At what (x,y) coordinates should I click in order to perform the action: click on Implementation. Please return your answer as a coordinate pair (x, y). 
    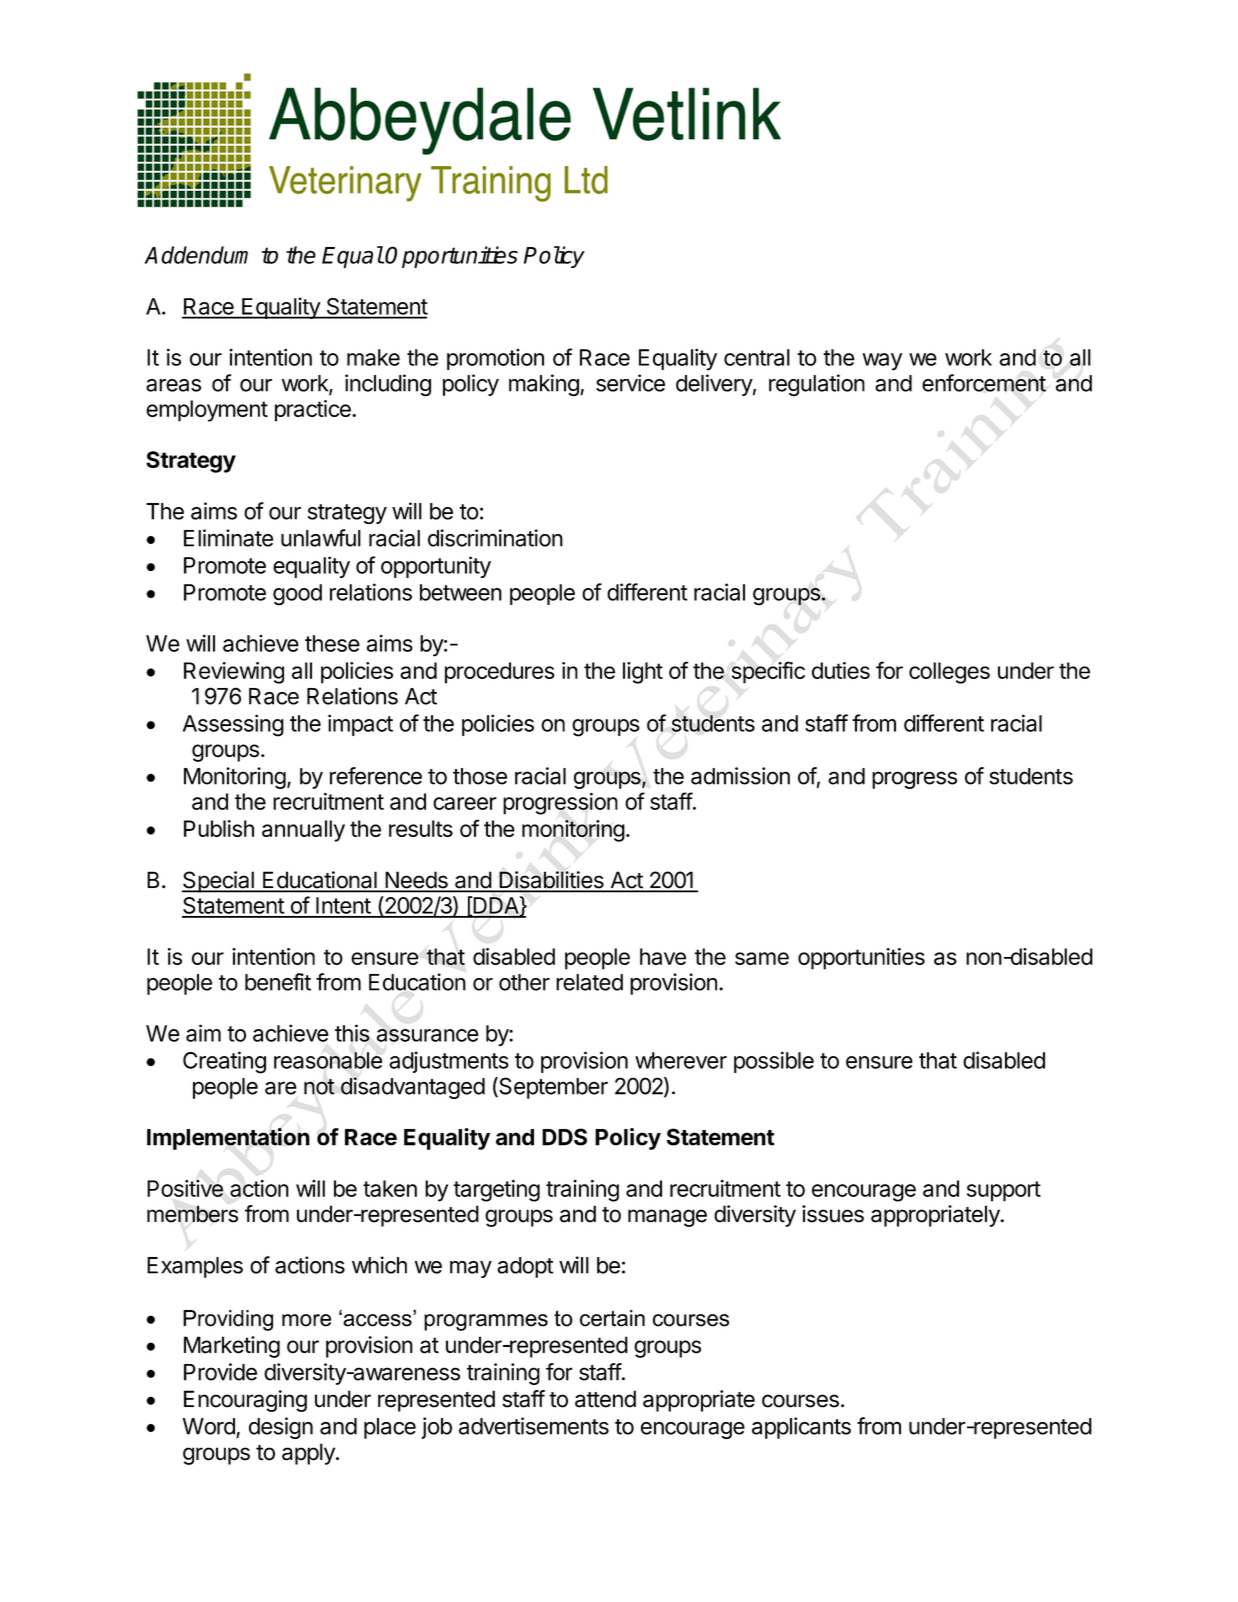
    Looking at the image, I should click on (228, 1139).
